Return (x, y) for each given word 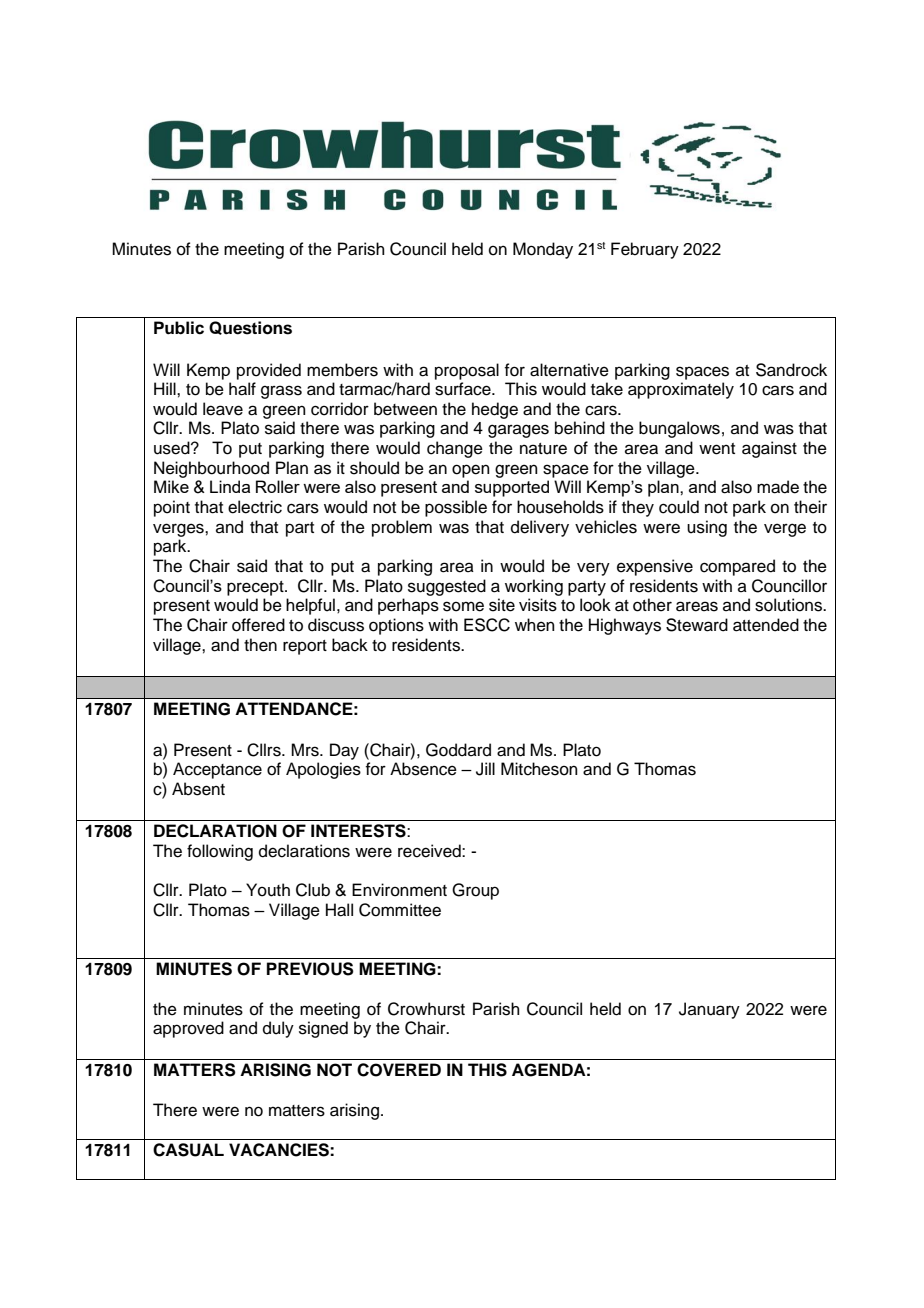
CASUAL (188, 1150)
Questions (250, 328)
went (717, 449)
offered (258, 625)
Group (475, 891)
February (645, 250)
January (709, 1010)
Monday (543, 250)
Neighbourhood (211, 469)
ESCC (487, 625)
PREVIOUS (310, 969)
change (455, 449)
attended (766, 625)
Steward (697, 625)
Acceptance (217, 770)
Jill (485, 769)
